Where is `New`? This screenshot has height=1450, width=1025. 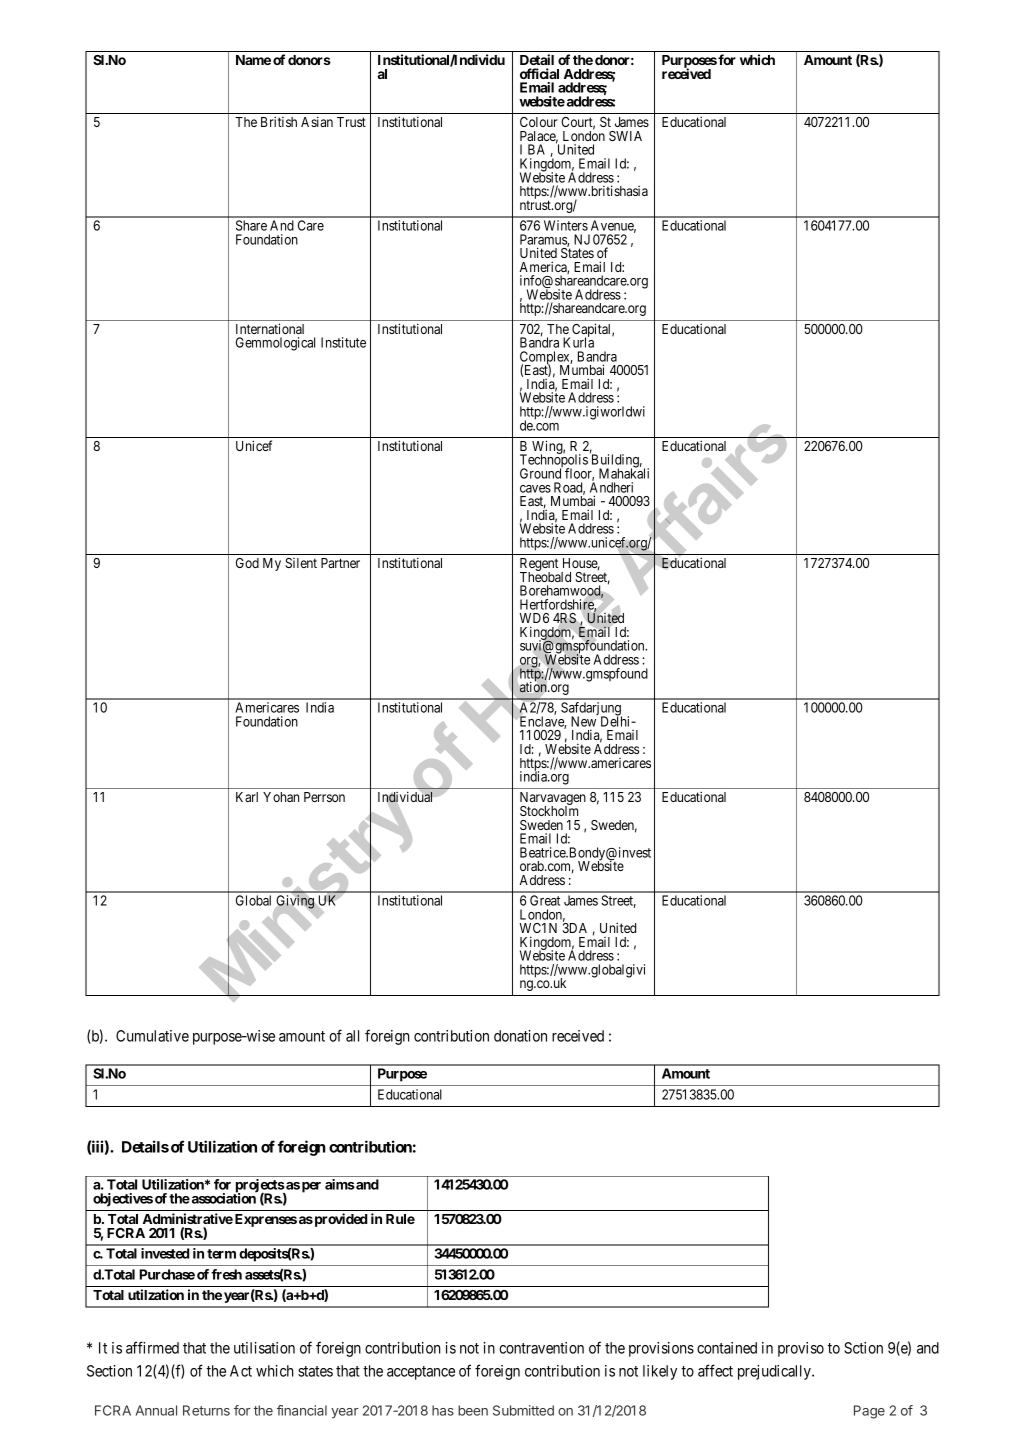 New is located at coordinates (583, 721).
